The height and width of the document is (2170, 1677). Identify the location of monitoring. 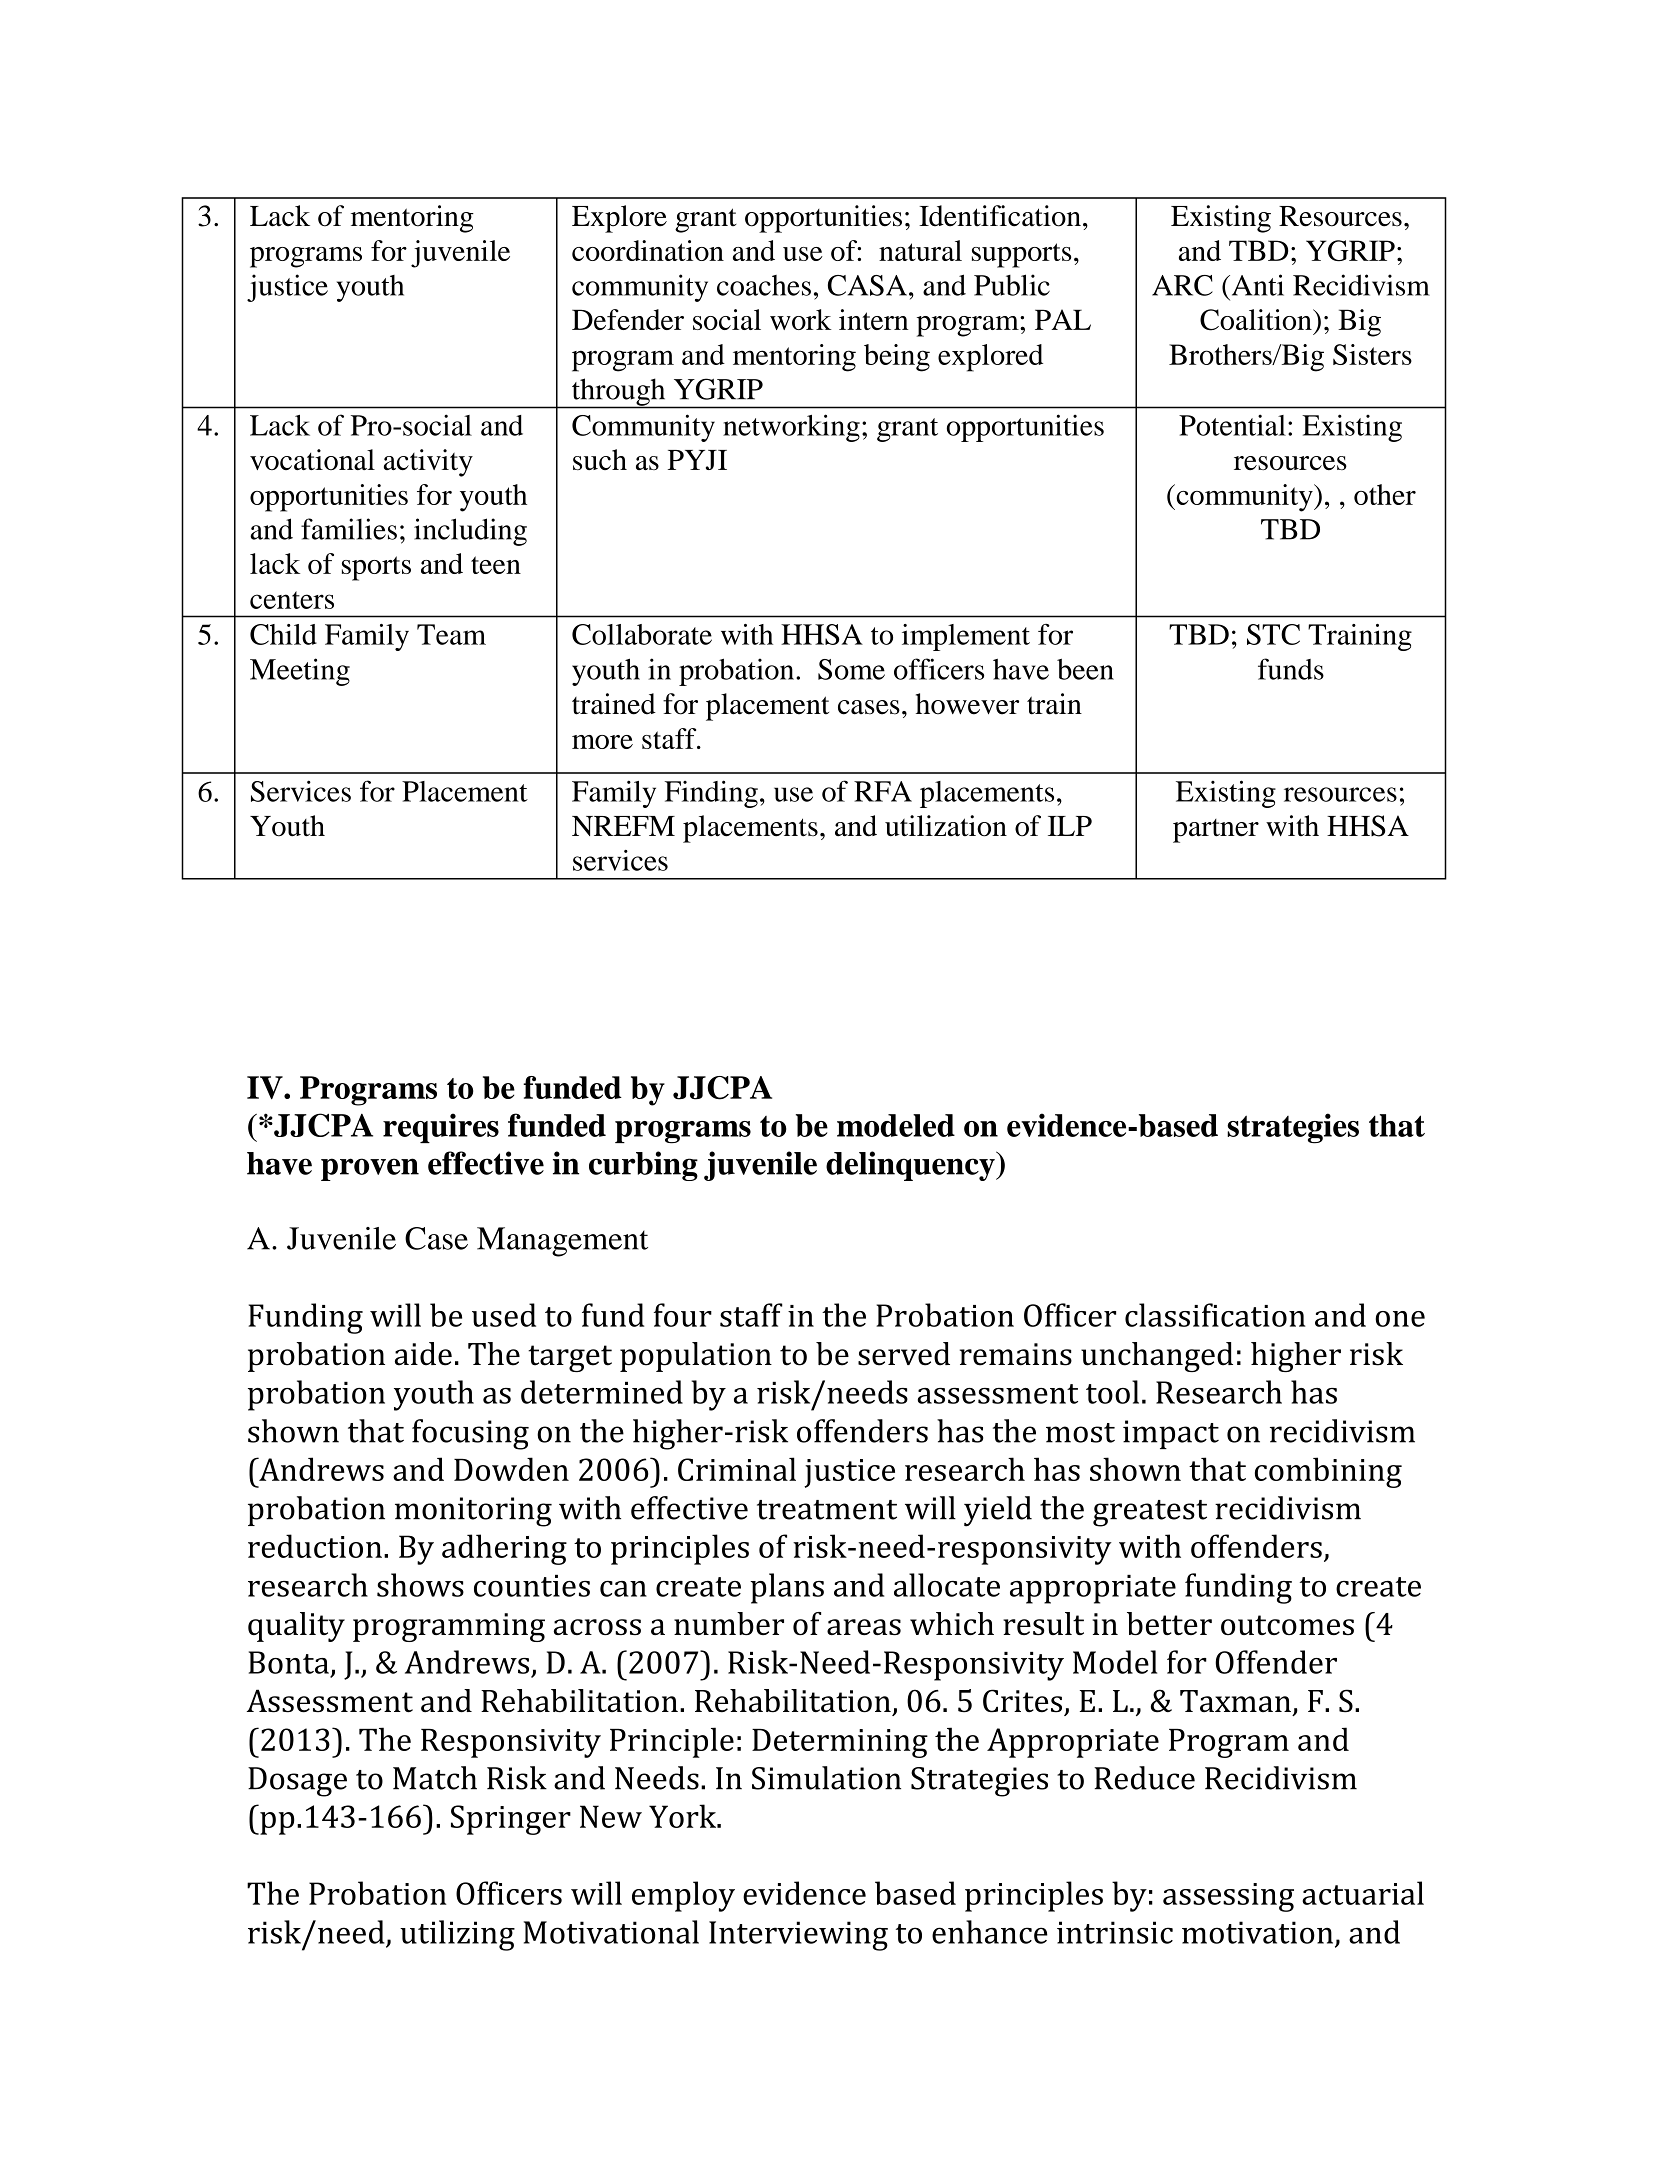
(473, 1512).
